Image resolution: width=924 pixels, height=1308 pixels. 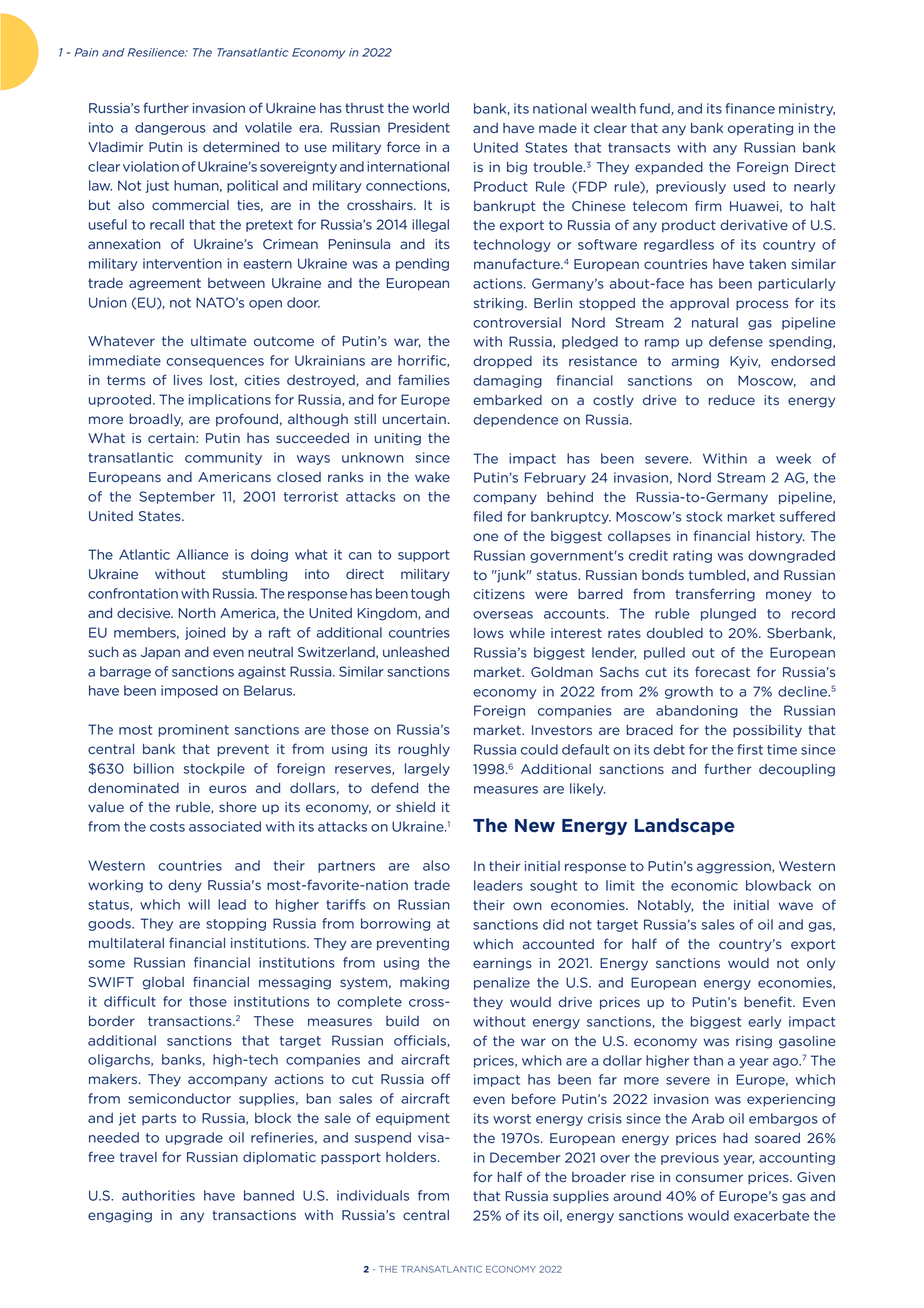 What do you see at coordinates (412, 1157) in the document?
I see `holders` at bounding box center [412, 1157].
